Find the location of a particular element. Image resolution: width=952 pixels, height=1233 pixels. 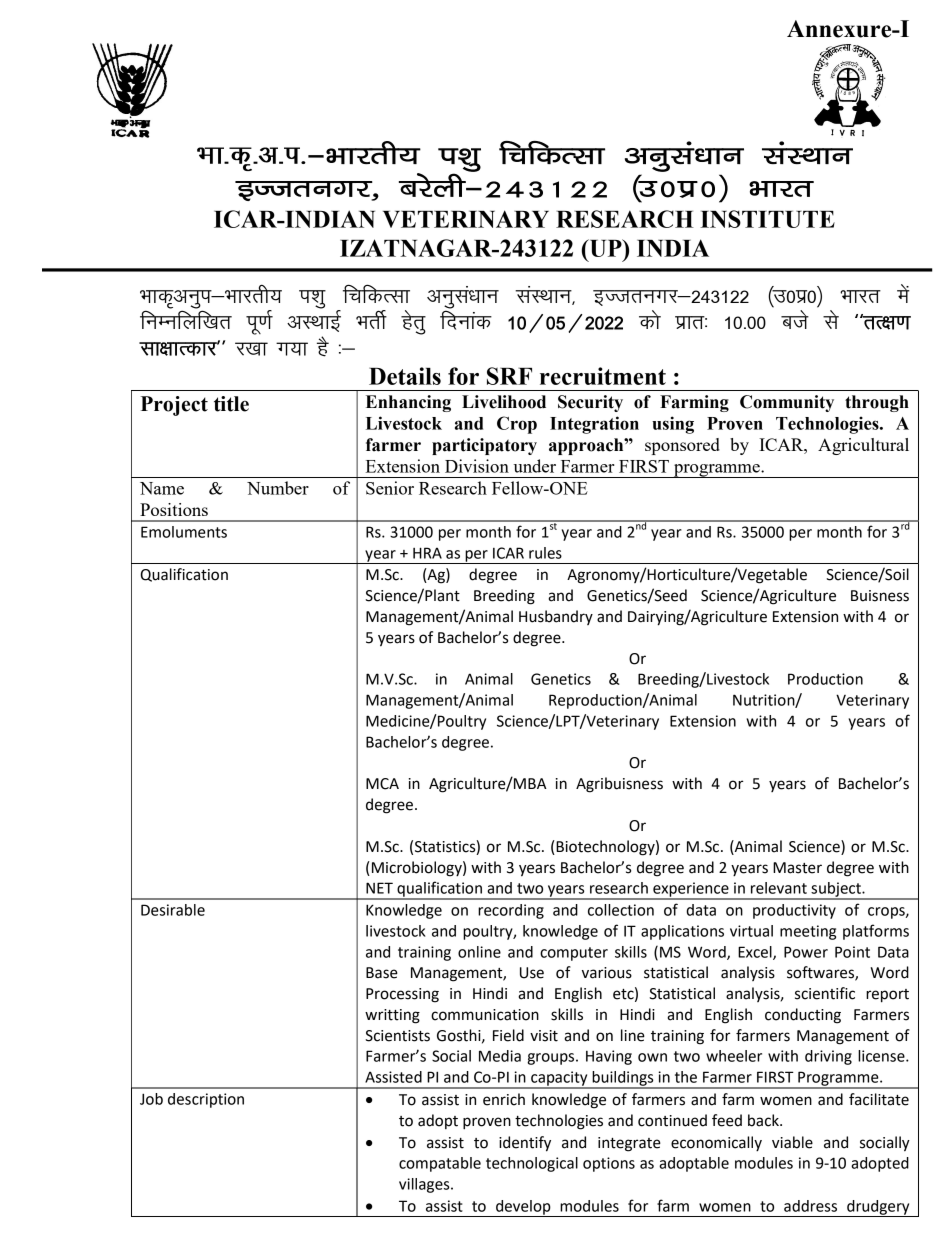

recording is located at coordinates (511, 911).
